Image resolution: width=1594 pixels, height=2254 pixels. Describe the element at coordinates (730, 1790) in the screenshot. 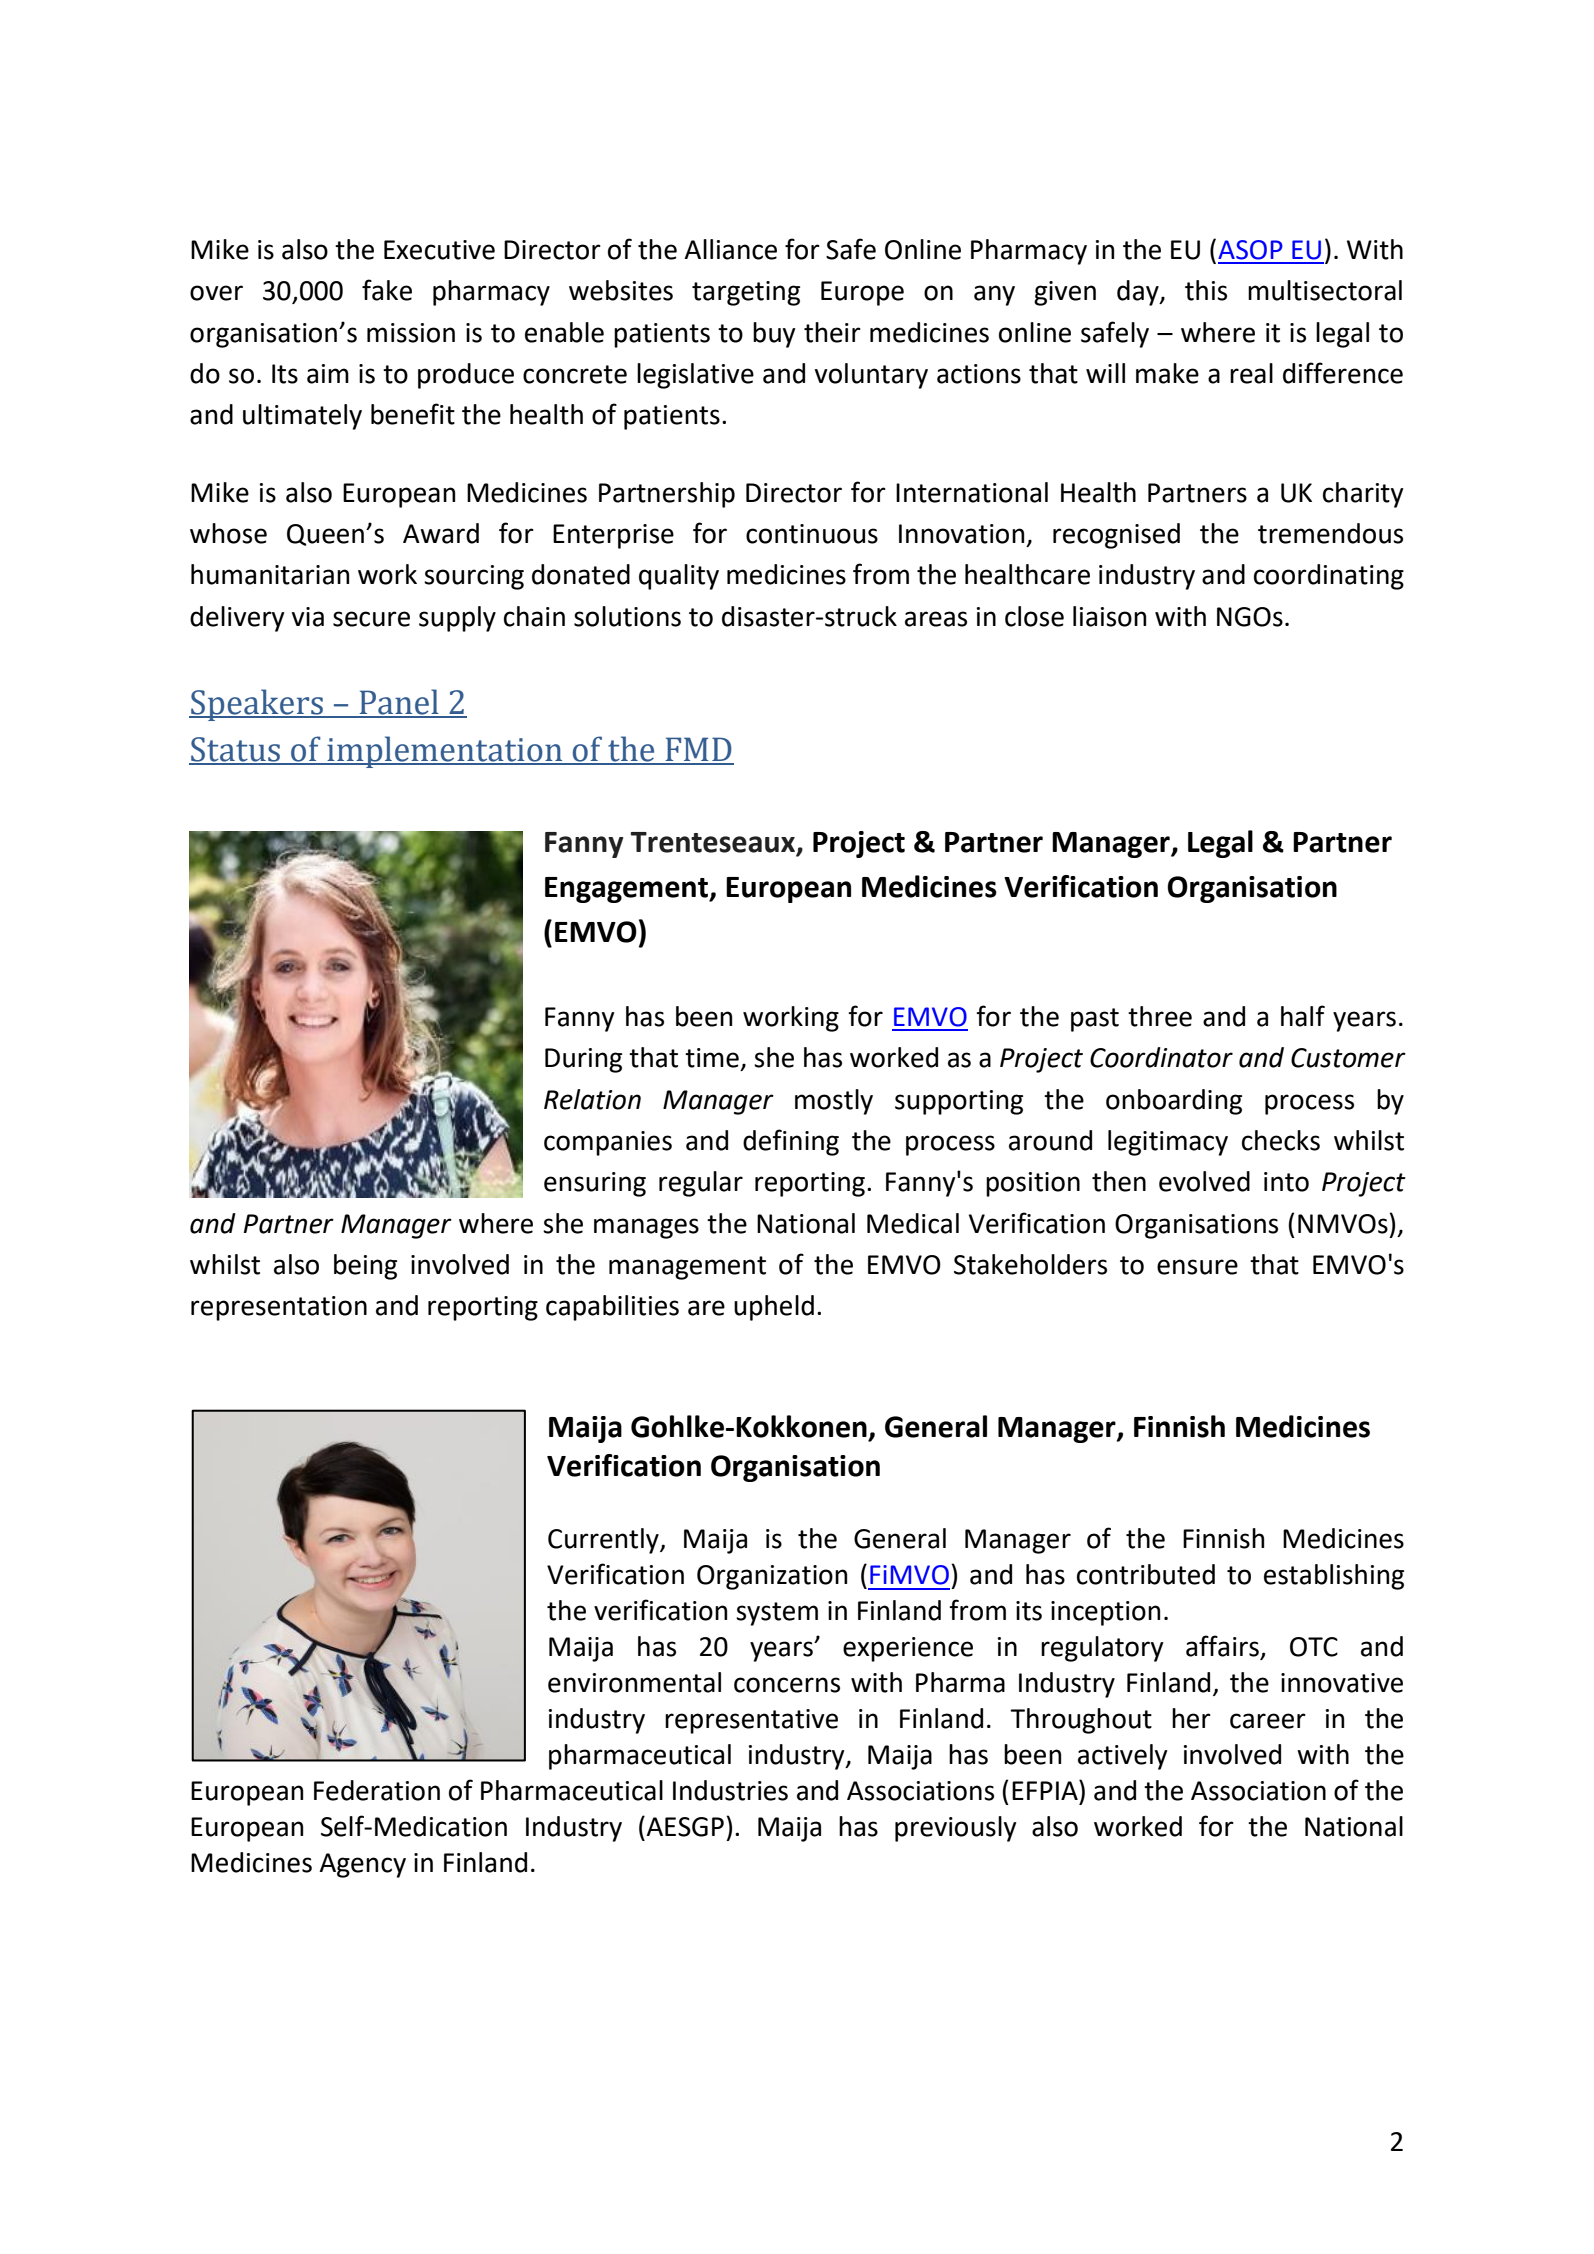

I see `Industries` at that location.
